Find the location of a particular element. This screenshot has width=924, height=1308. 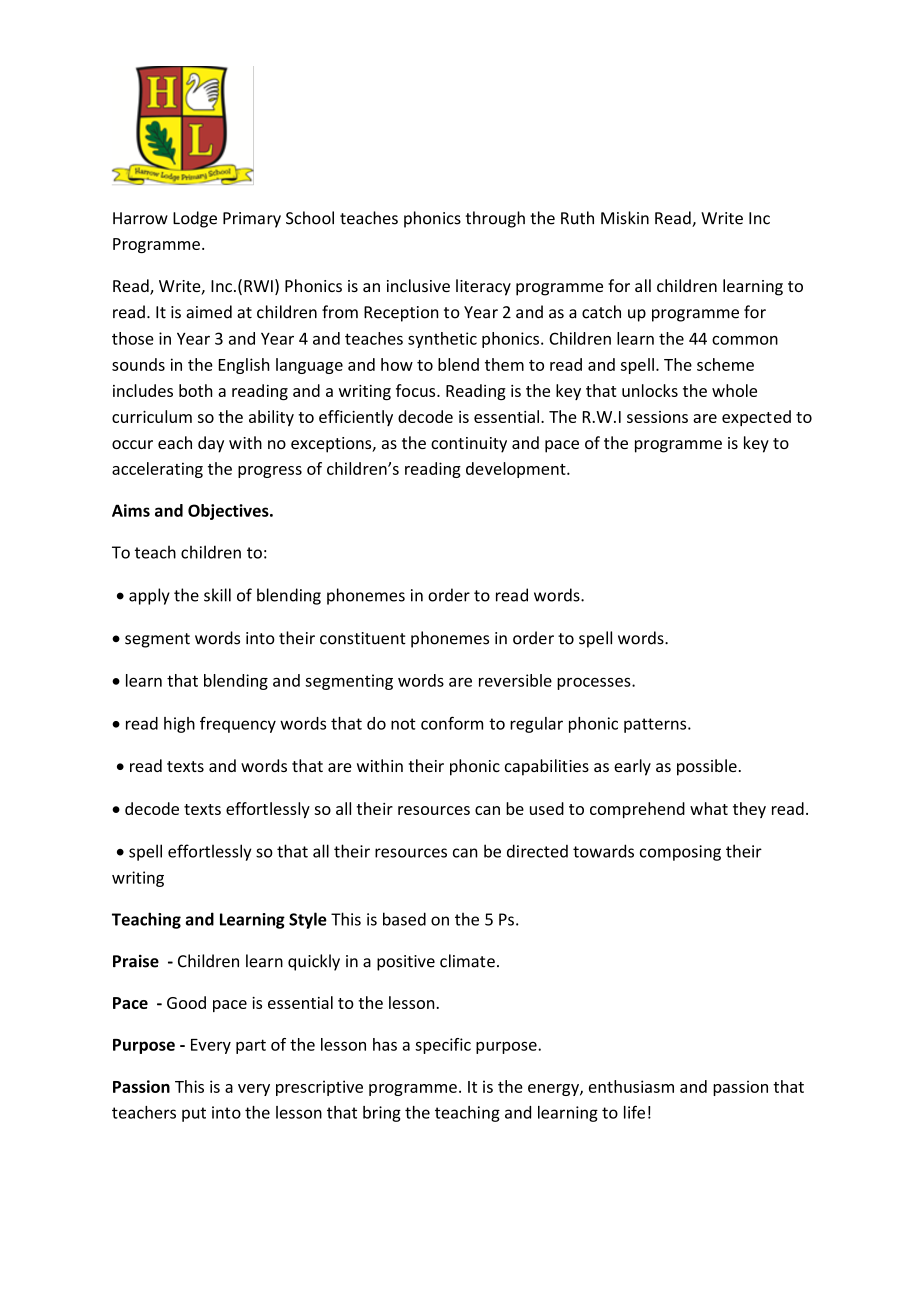

based is located at coordinates (404, 919).
